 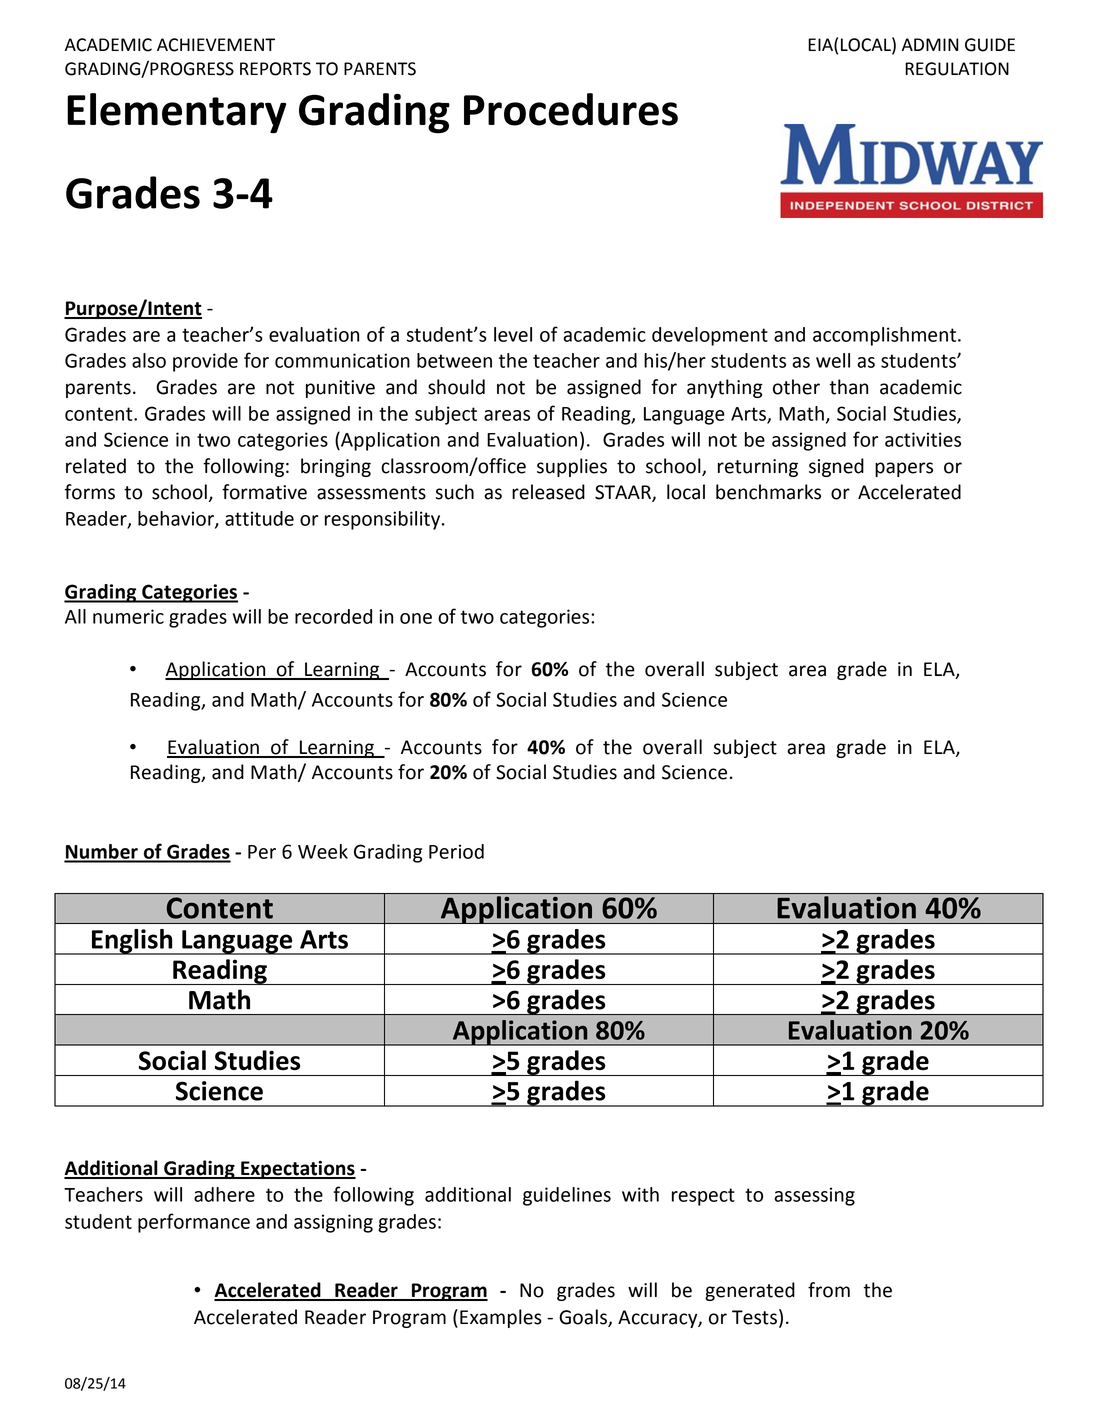 What do you see at coordinates (768, 492) in the image?
I see `benchmarks` at bounding box center [768, 492].
